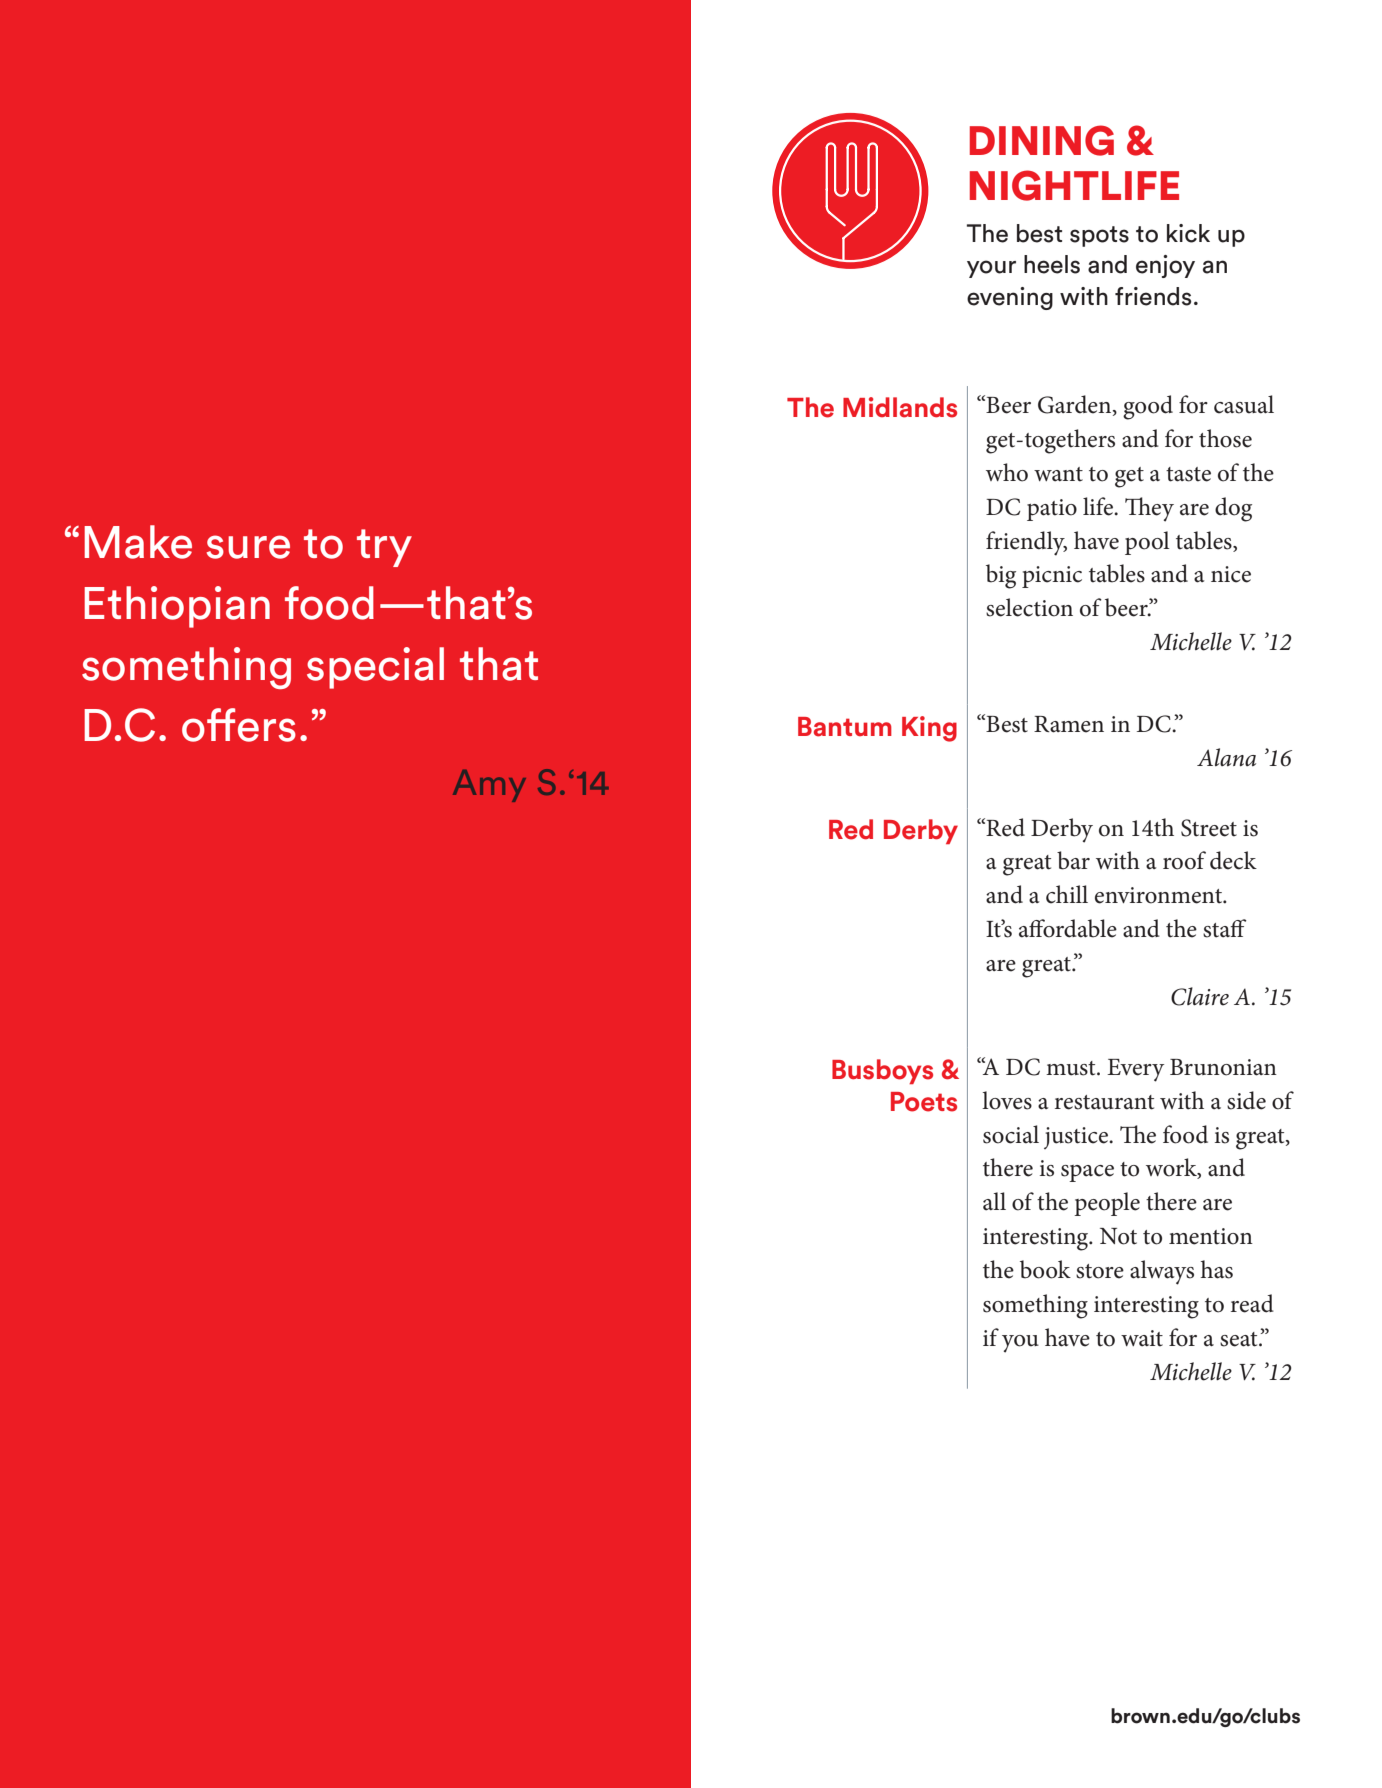 Image resolution: width=1382 pixels, height=1788 pixels. Describe the element at coordinates (1069, 724) in the page. I see `Ramen` at that location.
